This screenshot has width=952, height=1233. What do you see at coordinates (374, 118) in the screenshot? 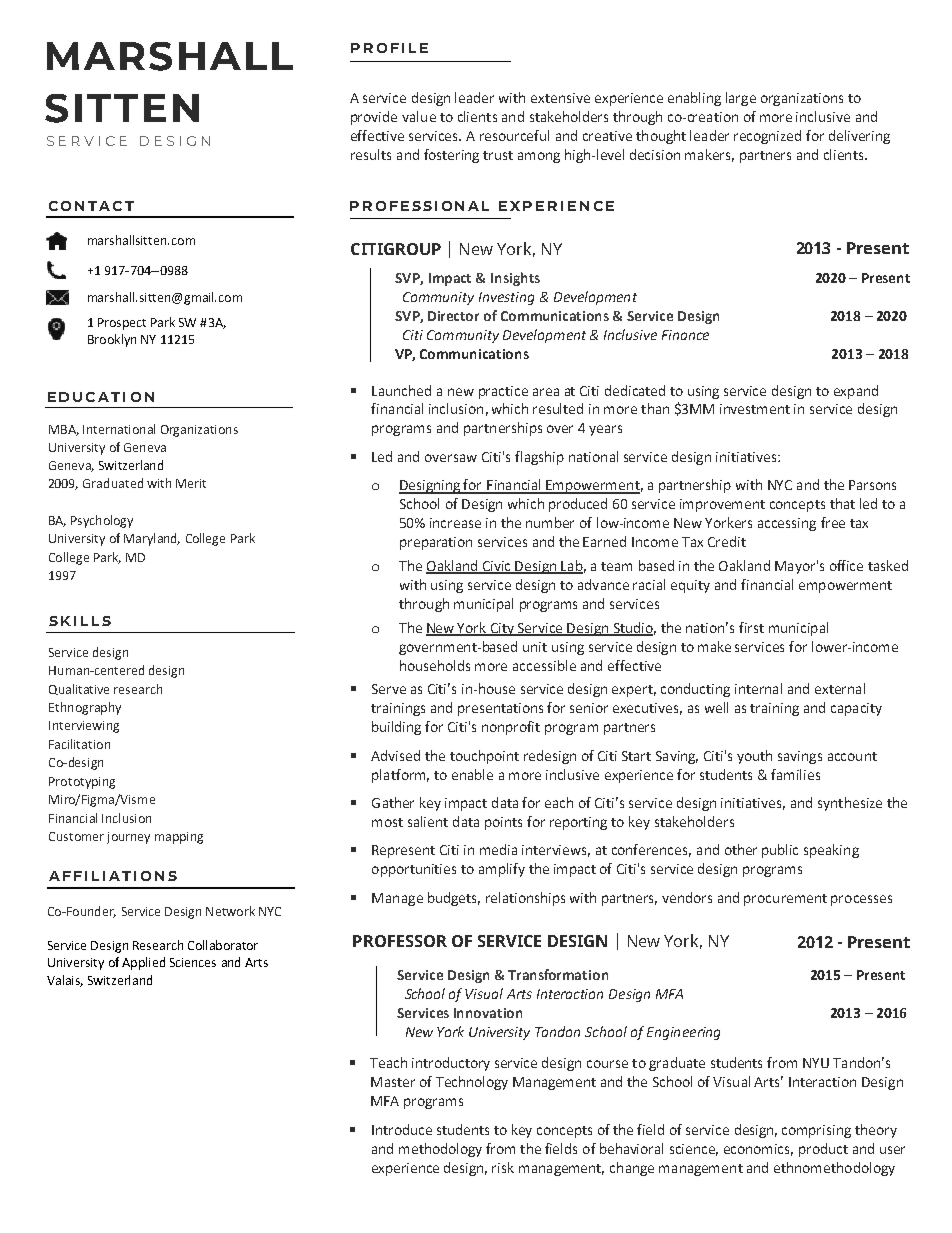
I see `provide` at bounding box center [374, 118].
